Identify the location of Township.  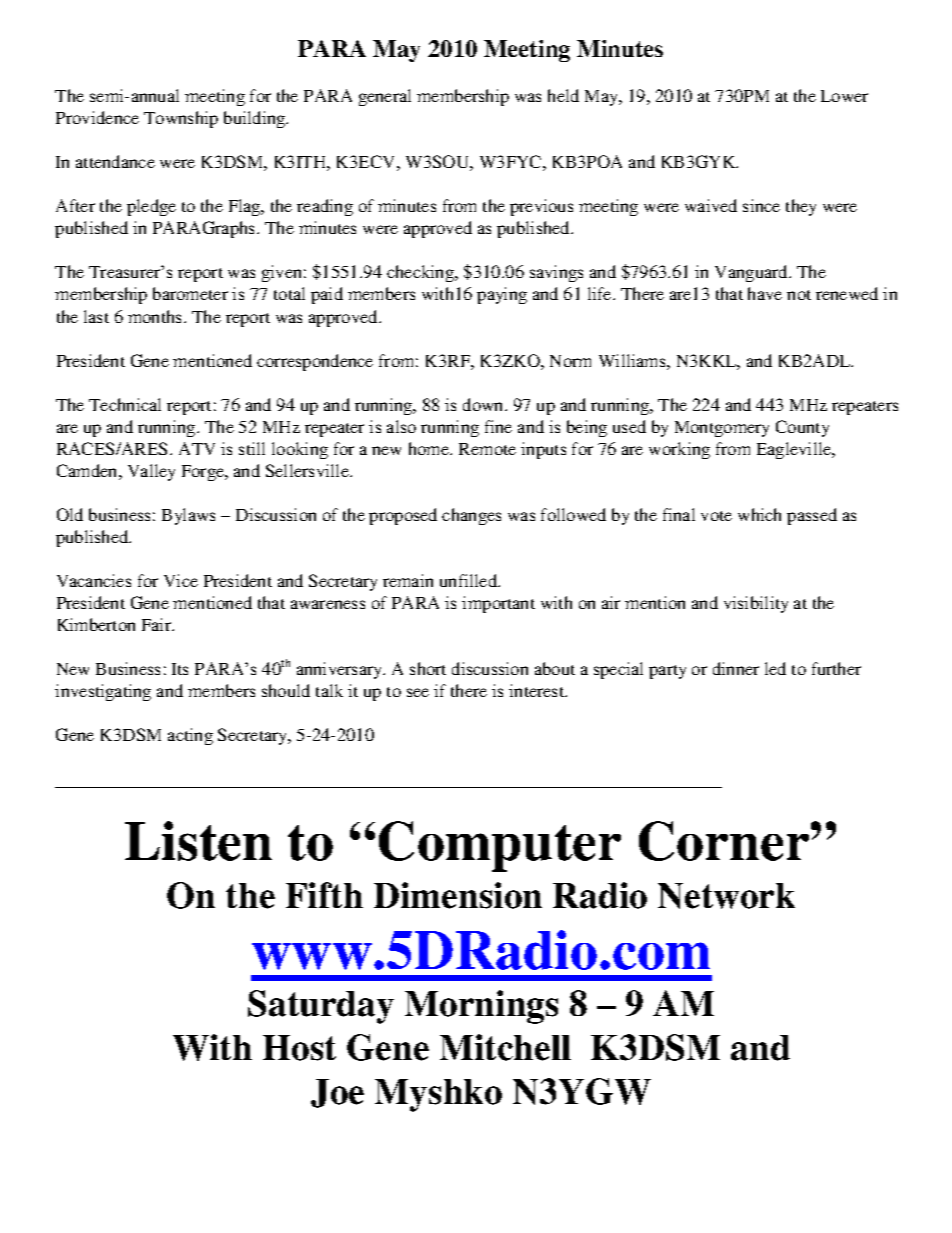
(181, 119).
